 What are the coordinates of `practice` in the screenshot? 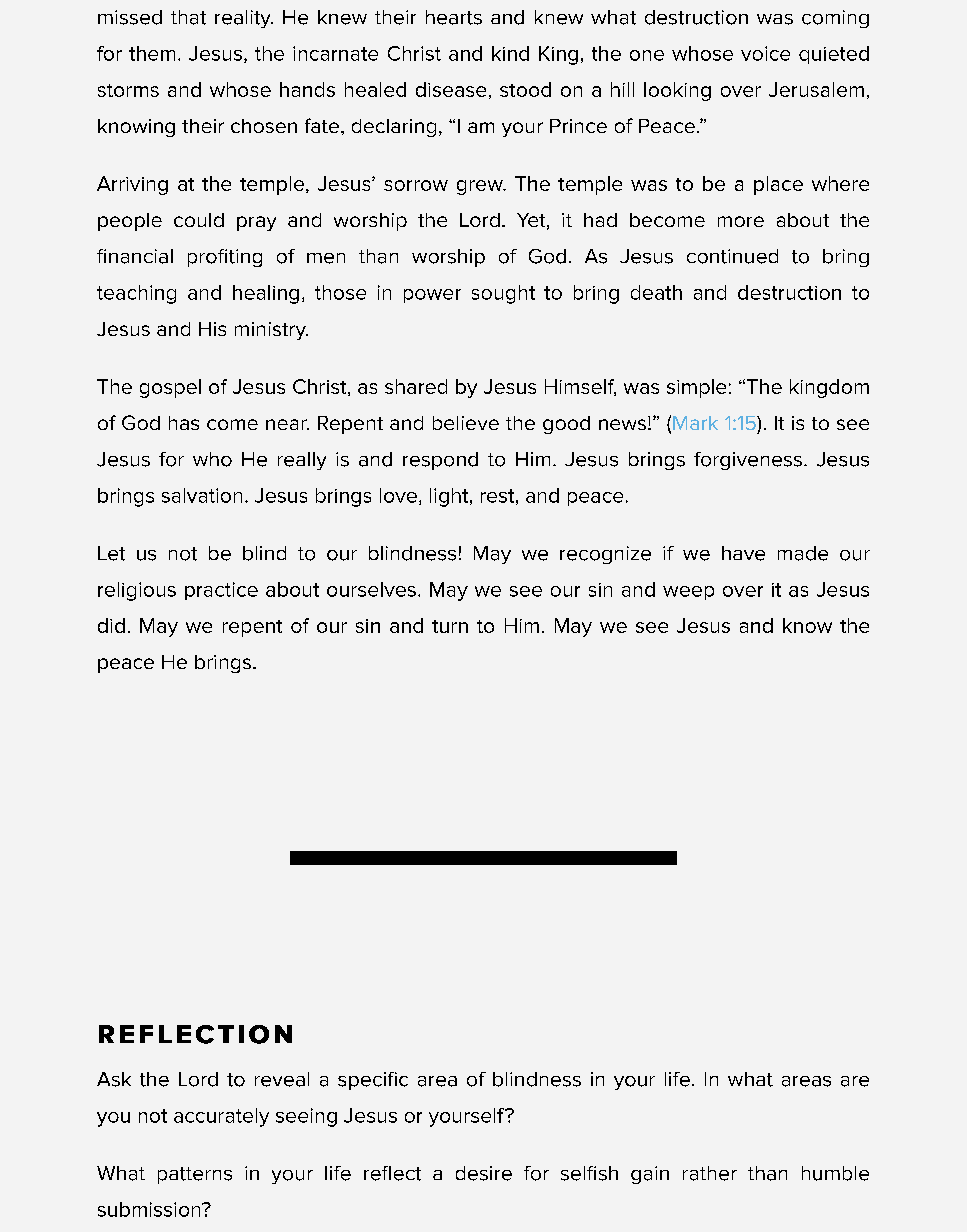 It's located at (221, 591).
